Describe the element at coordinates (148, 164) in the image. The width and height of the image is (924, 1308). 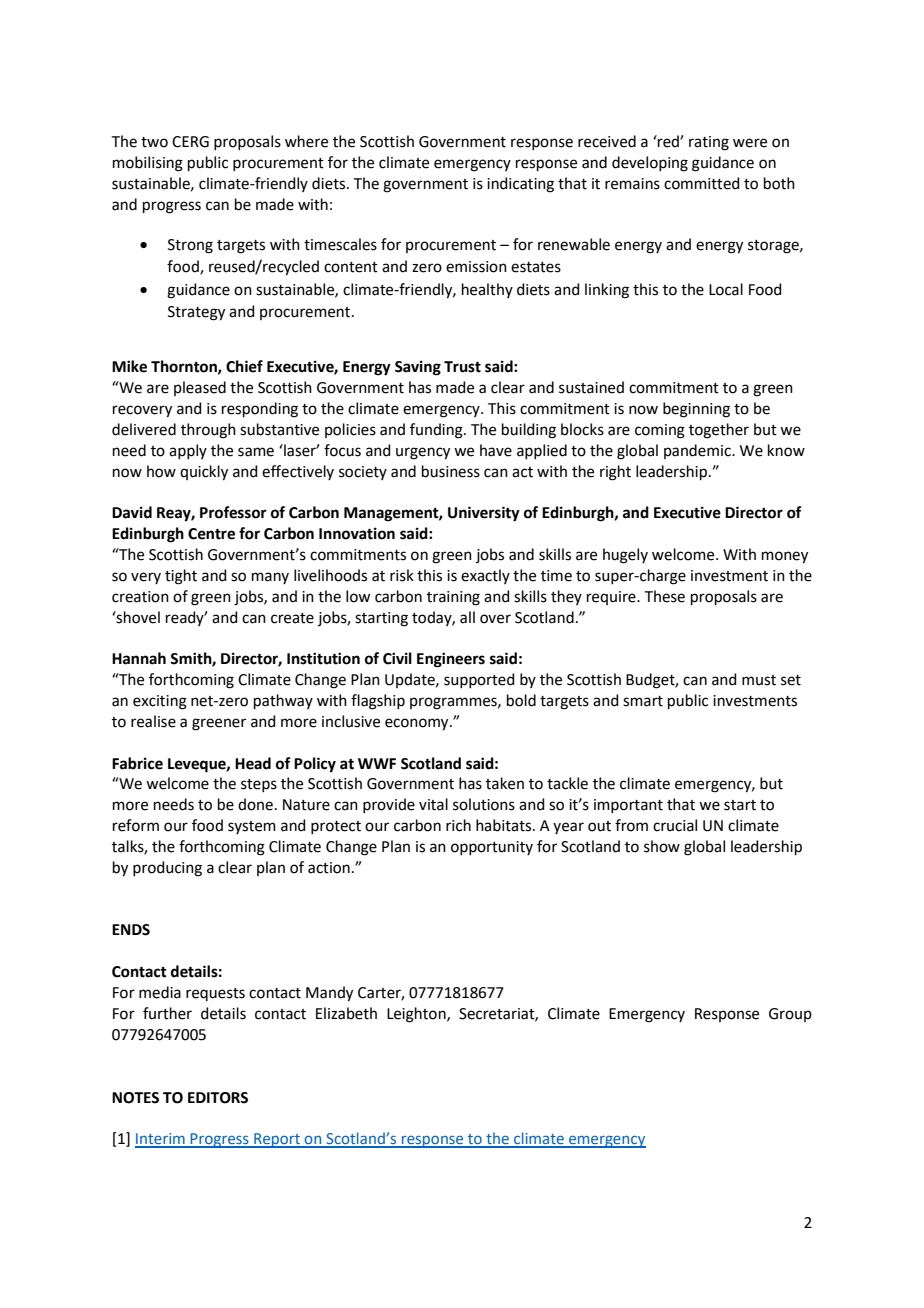
I see `mobilising` at that location.
